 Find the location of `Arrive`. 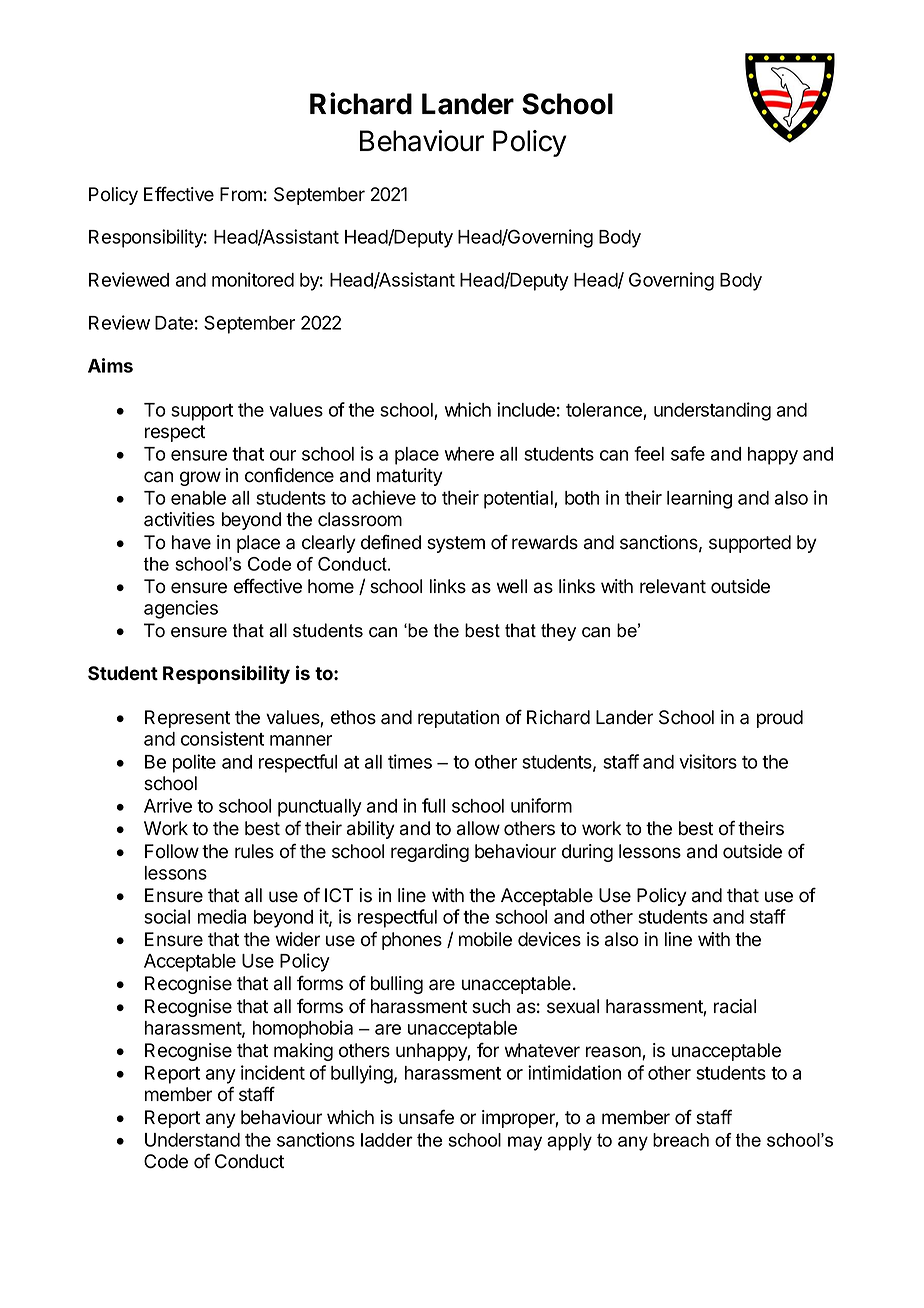

Arrive is located at coordinates (168, 805).
